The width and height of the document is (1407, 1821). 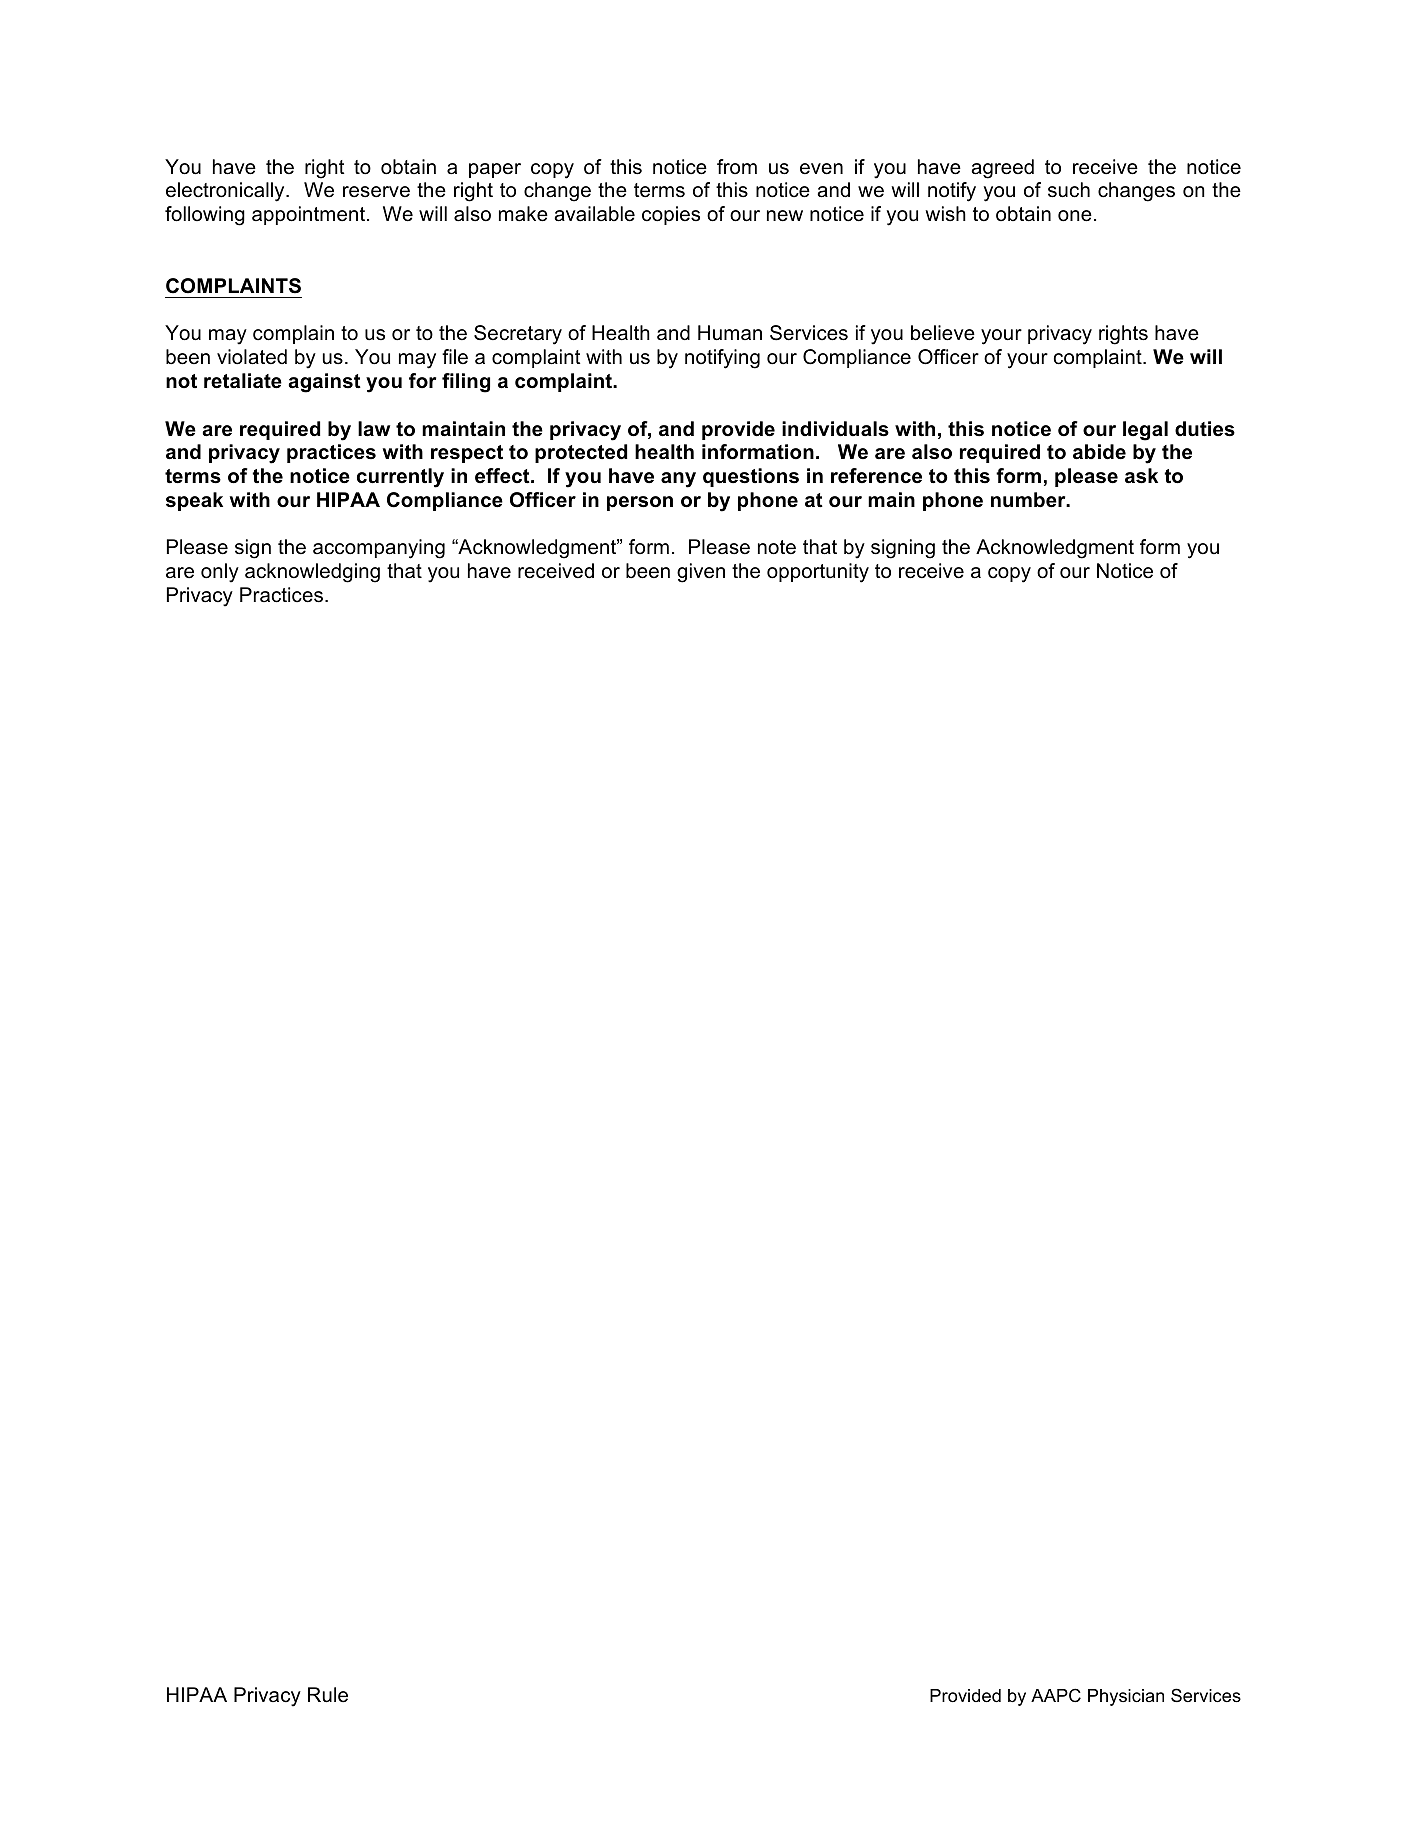 What do you see at coordinates (1069, 190) in the document?
I see `such` at bounding box center [1069, 190].
